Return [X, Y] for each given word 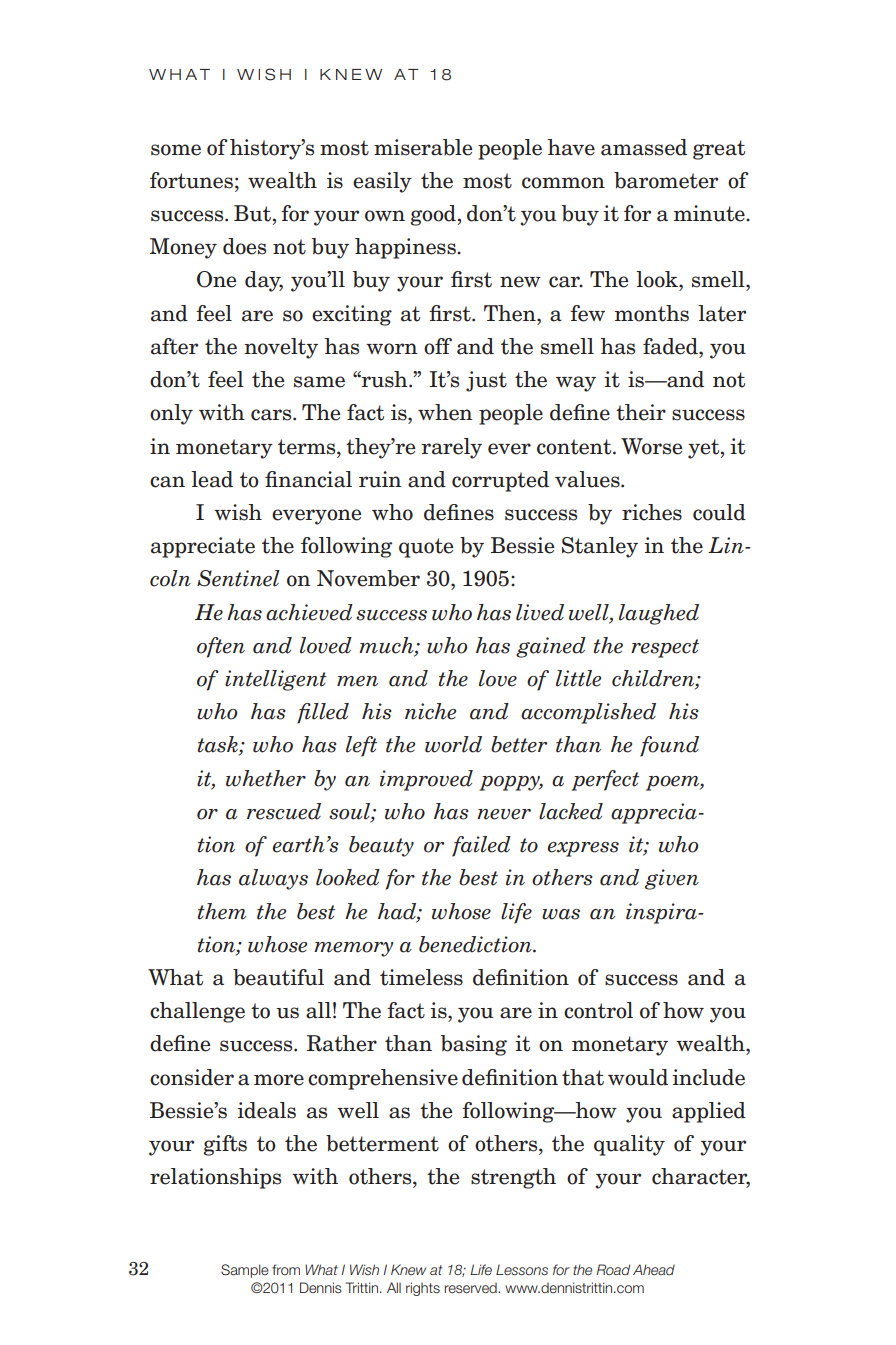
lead [212, 479]
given [672, 879]
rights [423, 1289]
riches [652, 512]
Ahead [654, 1269]
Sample [244, 1271]
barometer [666, 180]
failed [481, 846]
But [252, 213]
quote [426, 548]
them [221, 911]
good [433, 215]
